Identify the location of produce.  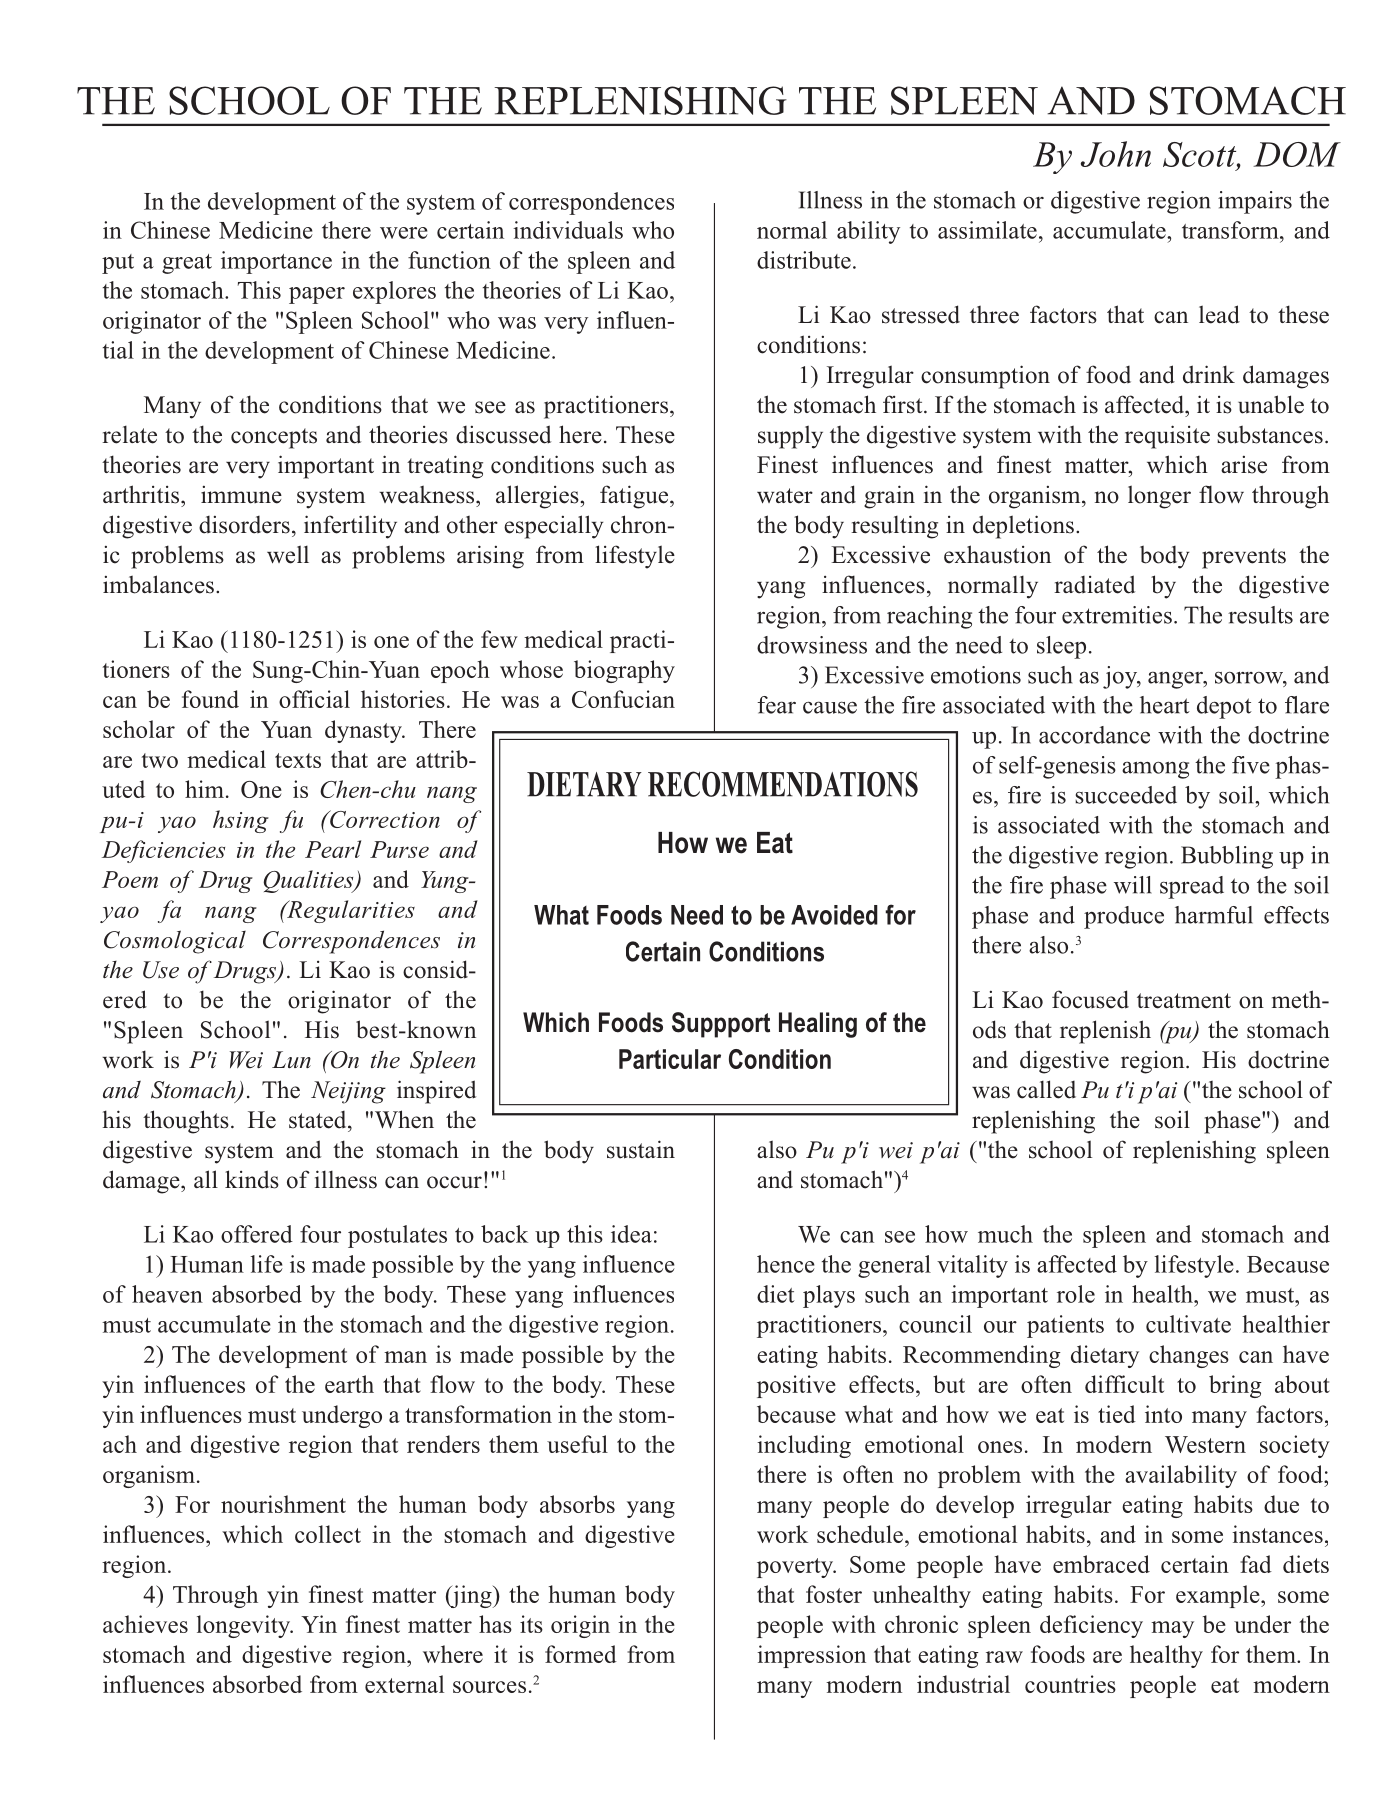
(1124, 917).
